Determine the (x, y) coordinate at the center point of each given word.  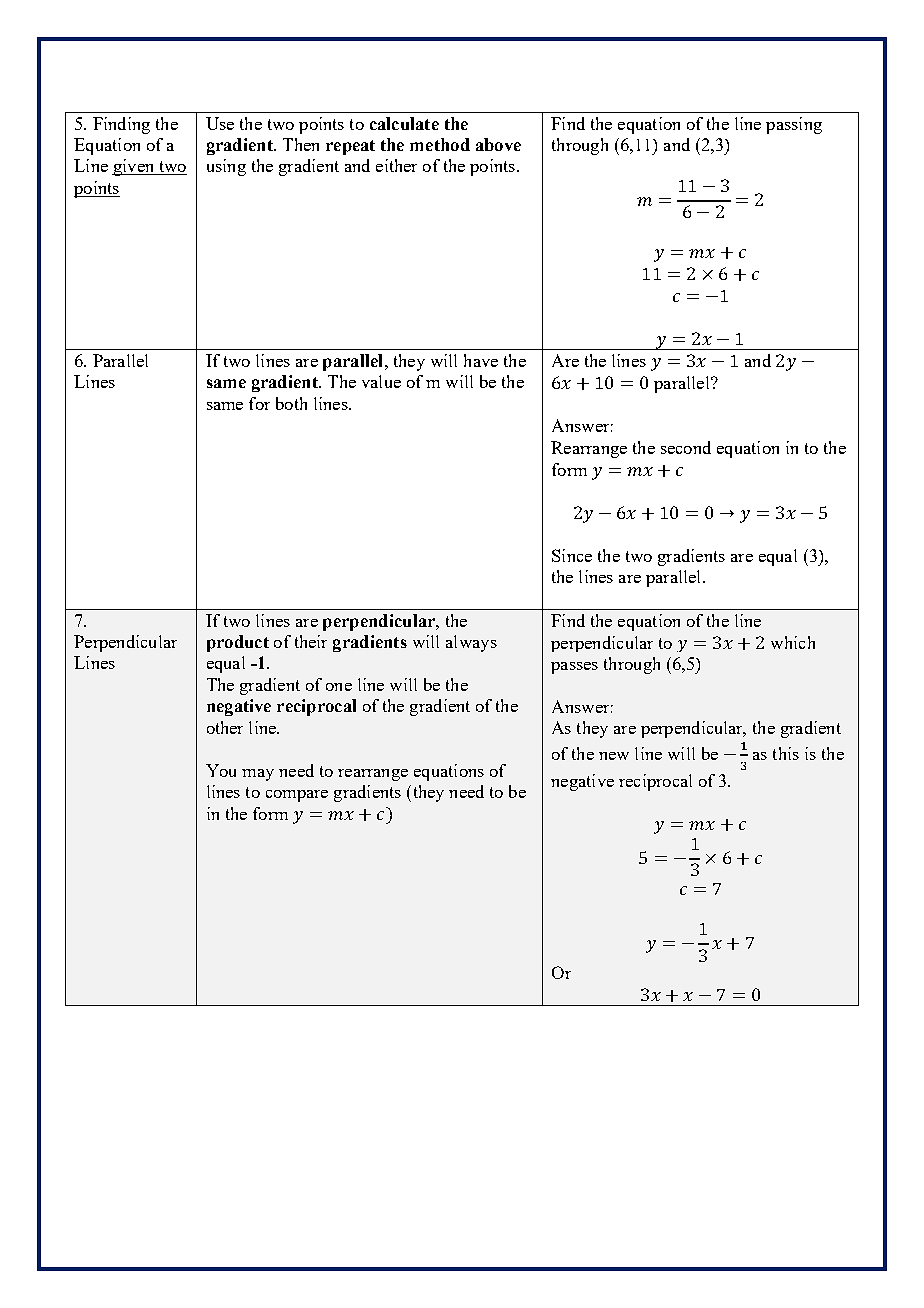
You (221, 770)
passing (794, 125)
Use (220, 123)
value (381, 381)
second (686, 447)
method (440, 144)
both (291, 403)
